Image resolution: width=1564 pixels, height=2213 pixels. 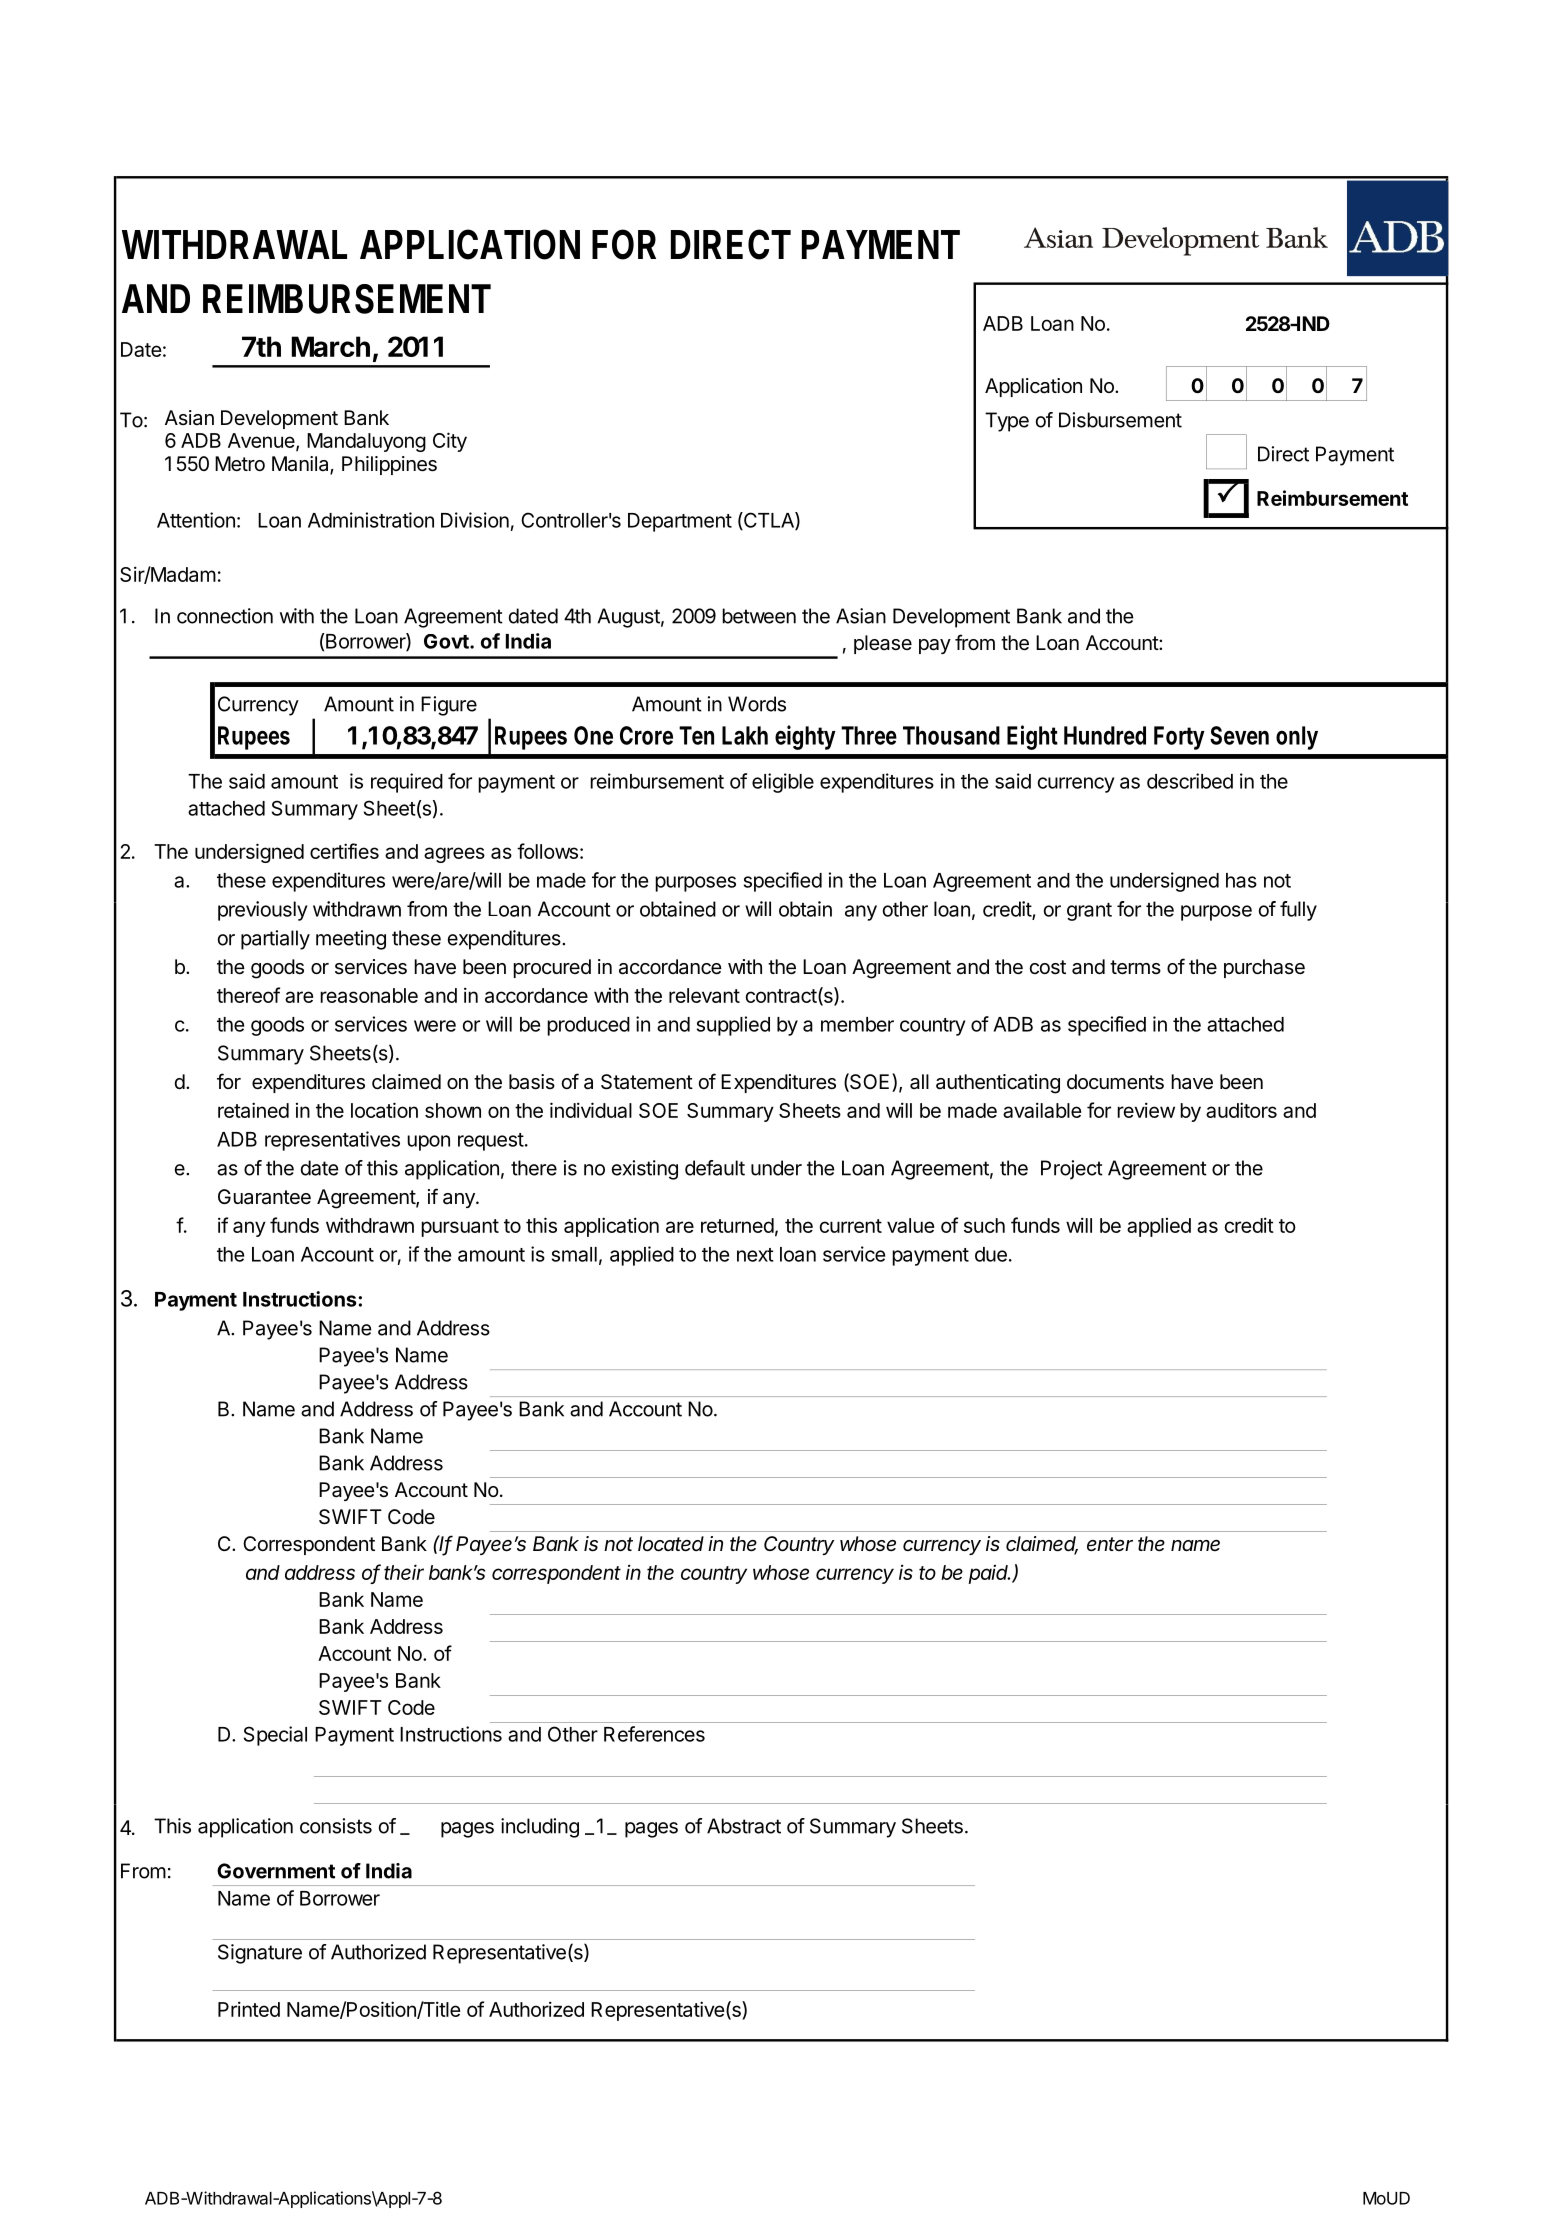 What do you see at coordinates (1110, 1544) in the image?
I see `enter` at bounding box center [1110, 1544].
